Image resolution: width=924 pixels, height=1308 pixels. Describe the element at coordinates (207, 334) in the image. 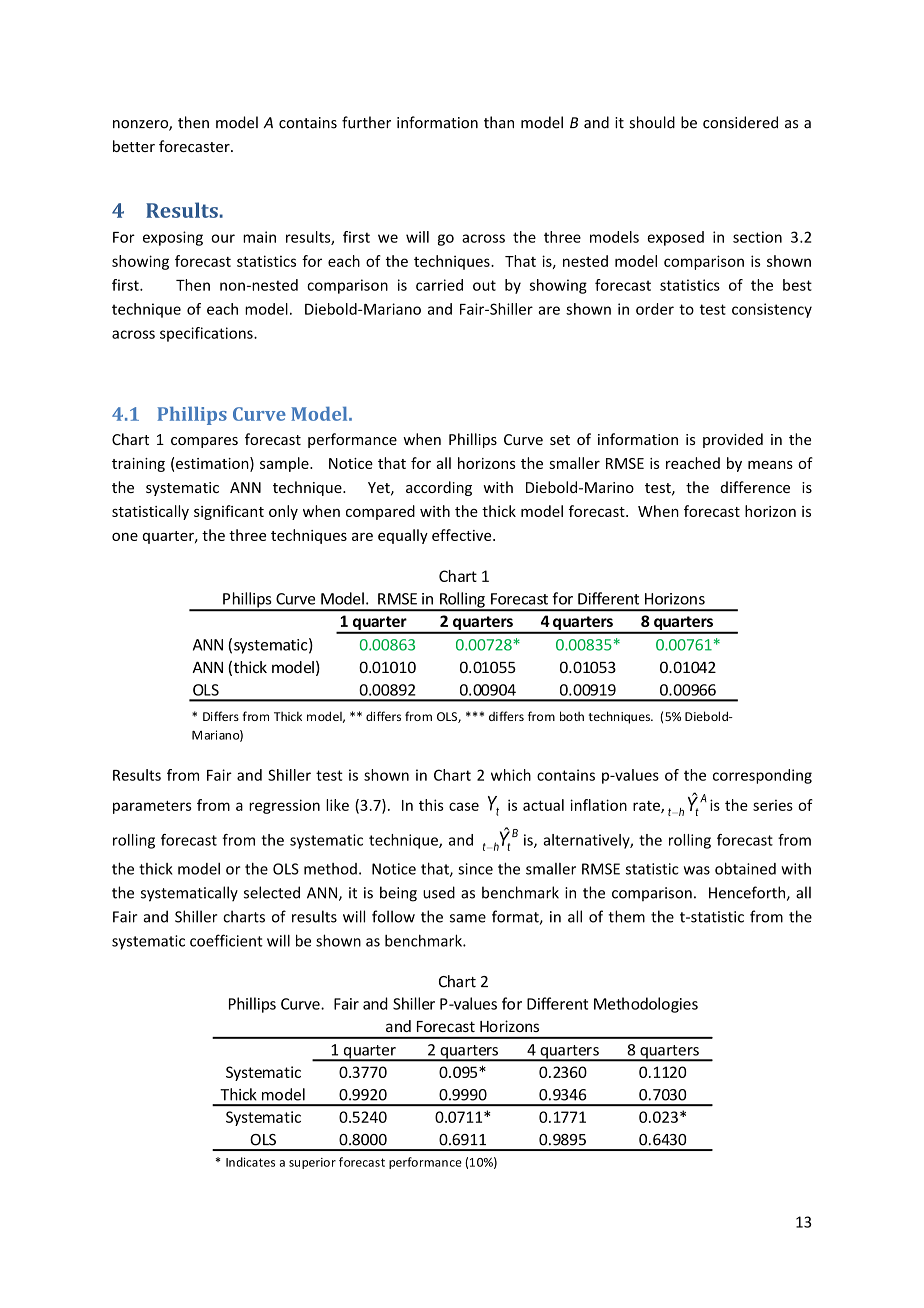

I see `specifications` at that location.
